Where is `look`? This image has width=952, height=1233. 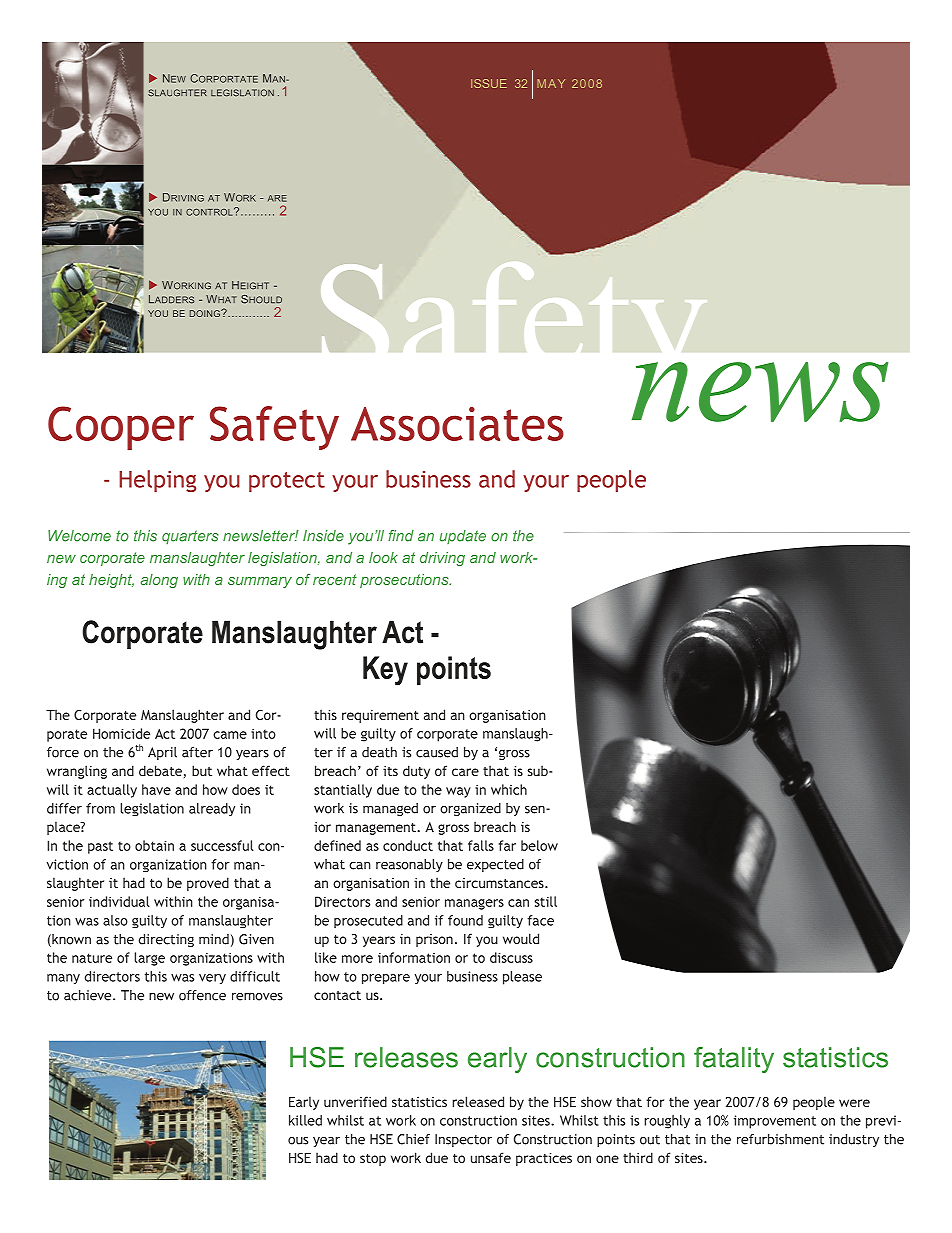 look is located at coordinates (383, 557).
